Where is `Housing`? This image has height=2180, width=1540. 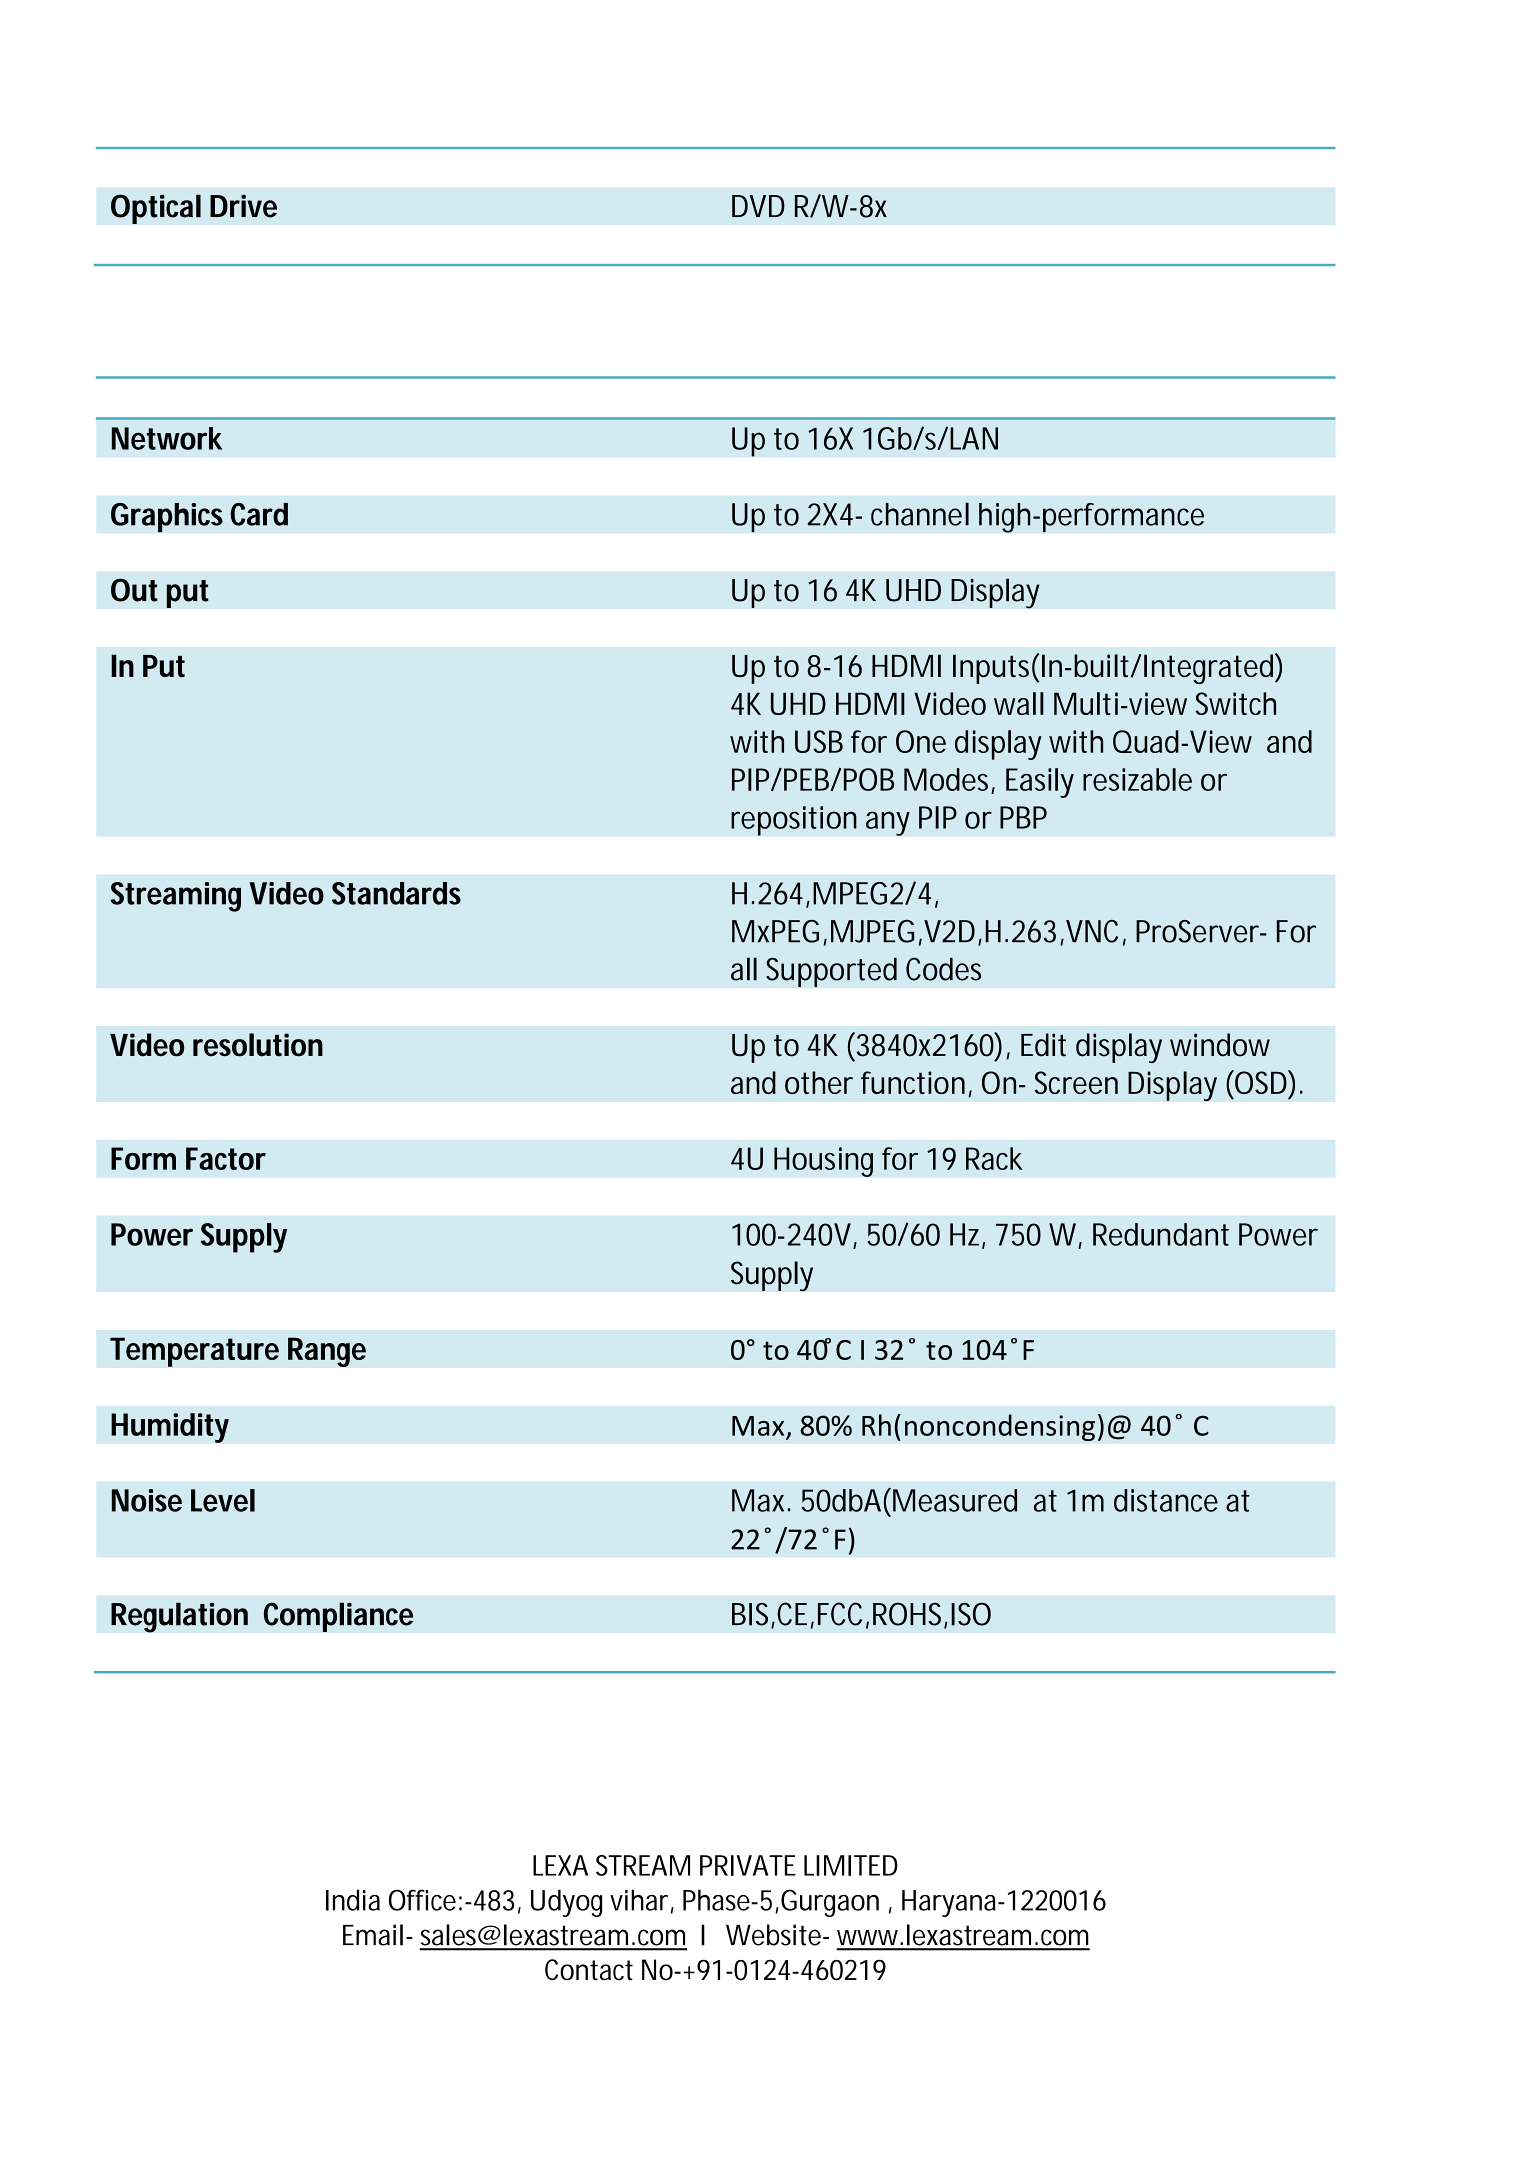 Housing is located at coordinates (823, 1162).
